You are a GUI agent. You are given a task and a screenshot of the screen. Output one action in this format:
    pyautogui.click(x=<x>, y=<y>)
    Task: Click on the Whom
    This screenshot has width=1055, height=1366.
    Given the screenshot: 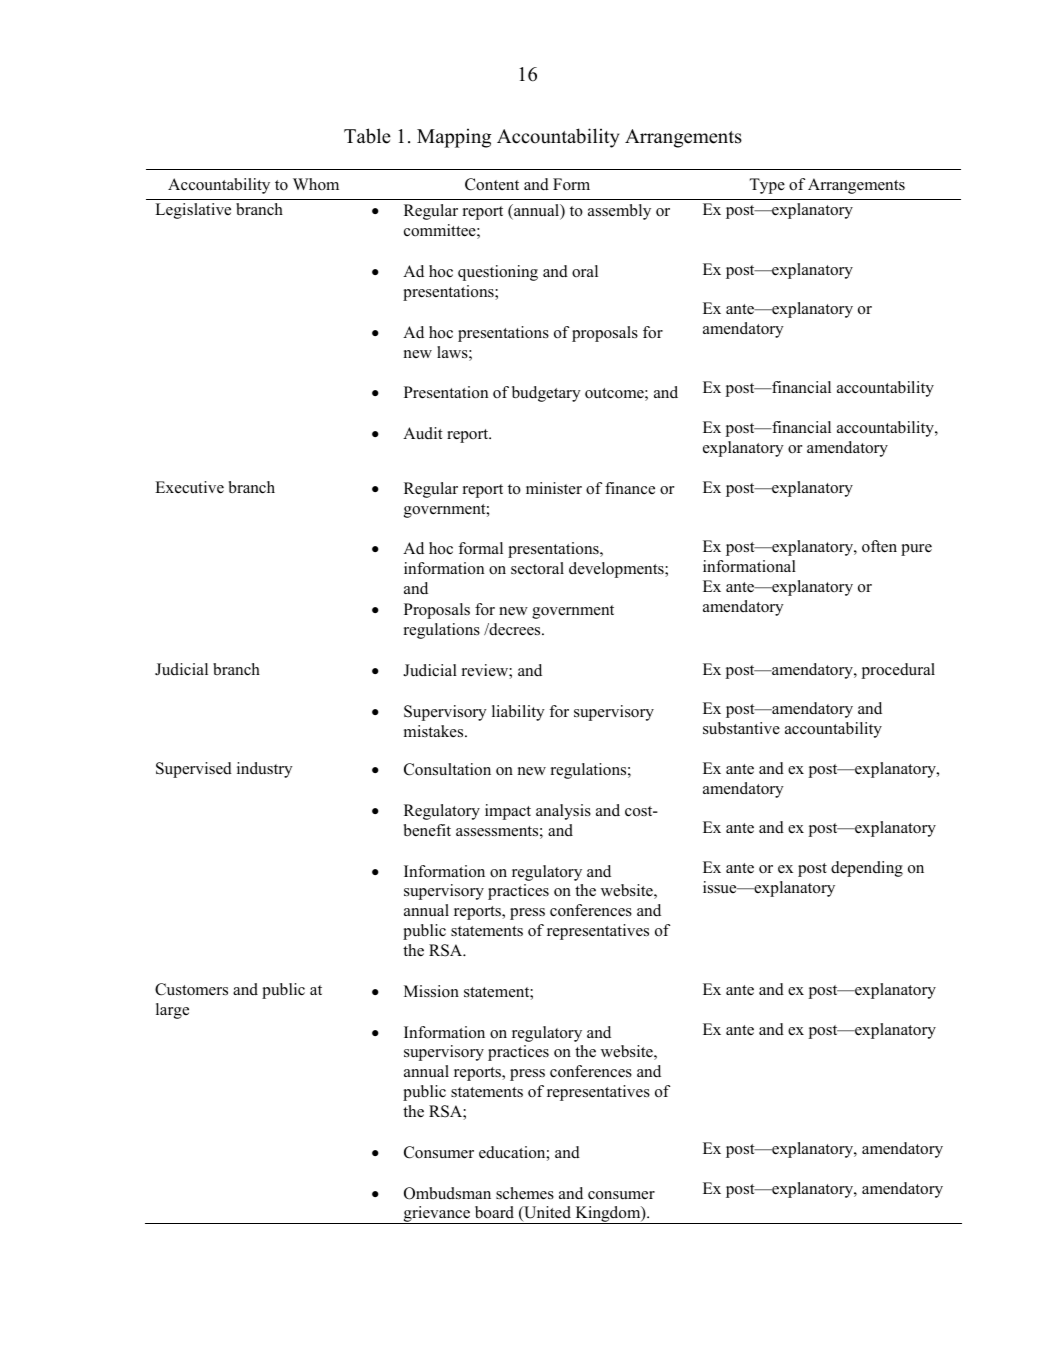 What is the action you would take?
    pyautogui.click(x=316, y=184)
